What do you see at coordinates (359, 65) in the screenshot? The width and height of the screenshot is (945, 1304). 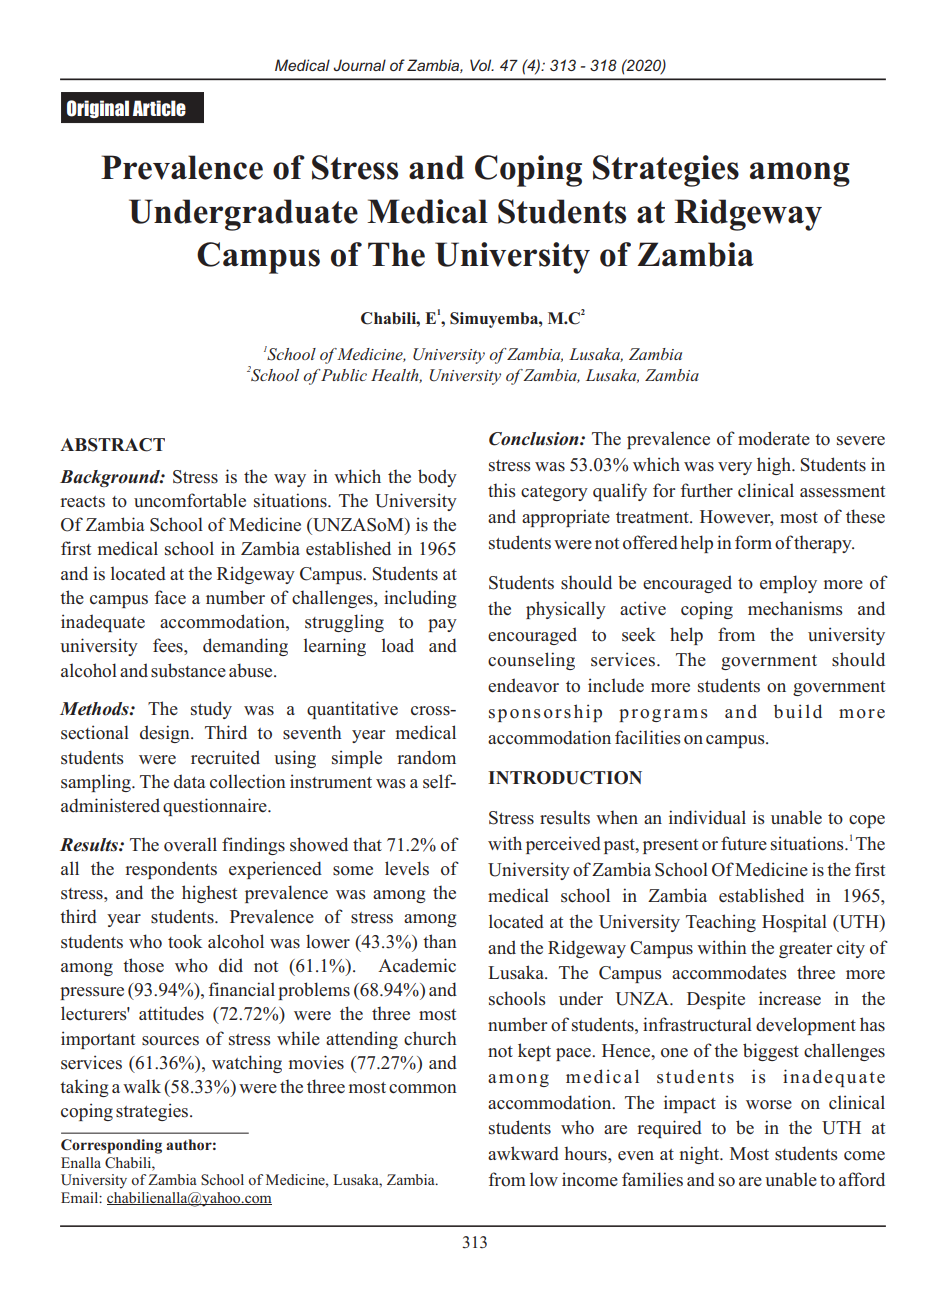 I see `Journal` at bounding box center [359, 65].
